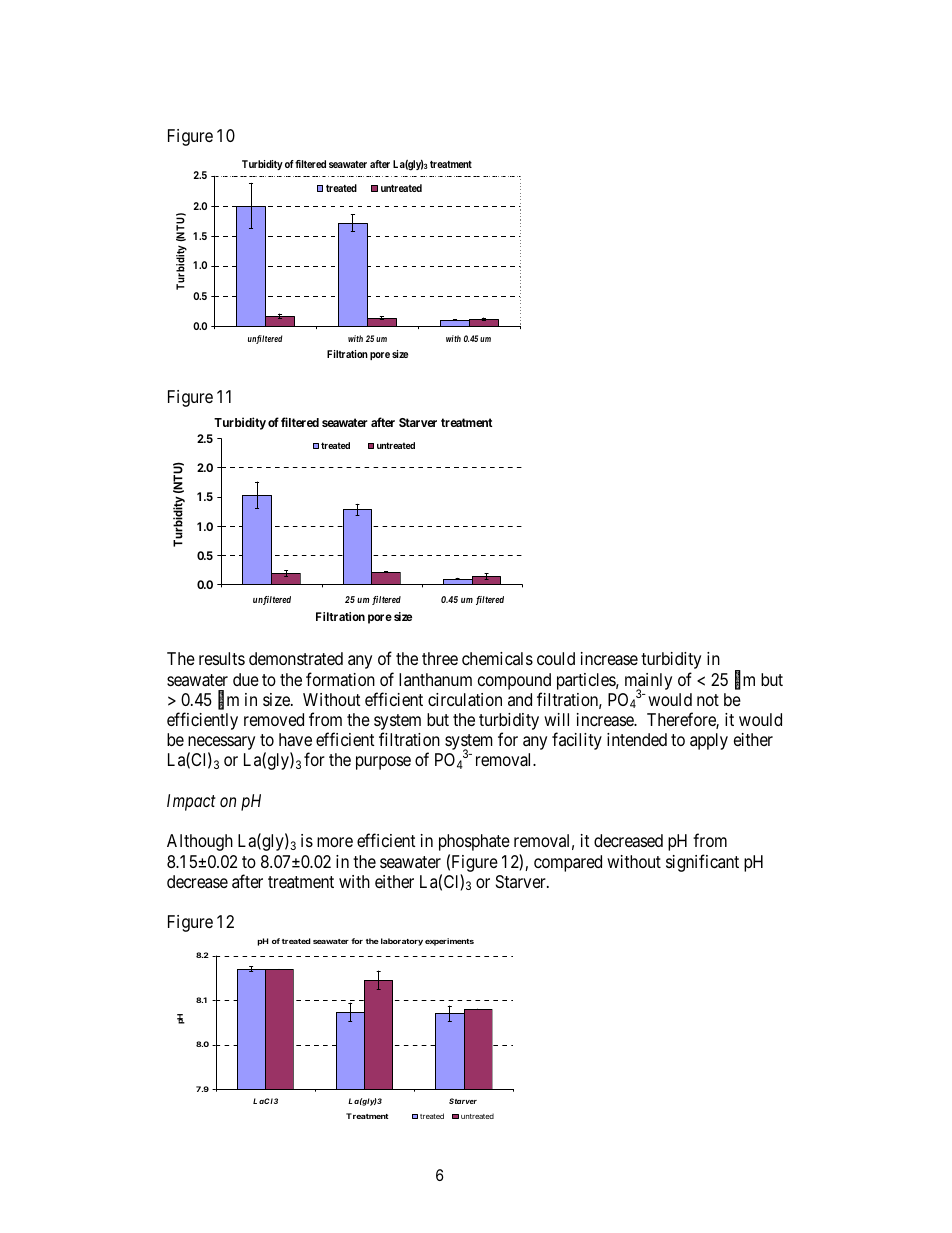  I want to click on three, so click(440, 658).
